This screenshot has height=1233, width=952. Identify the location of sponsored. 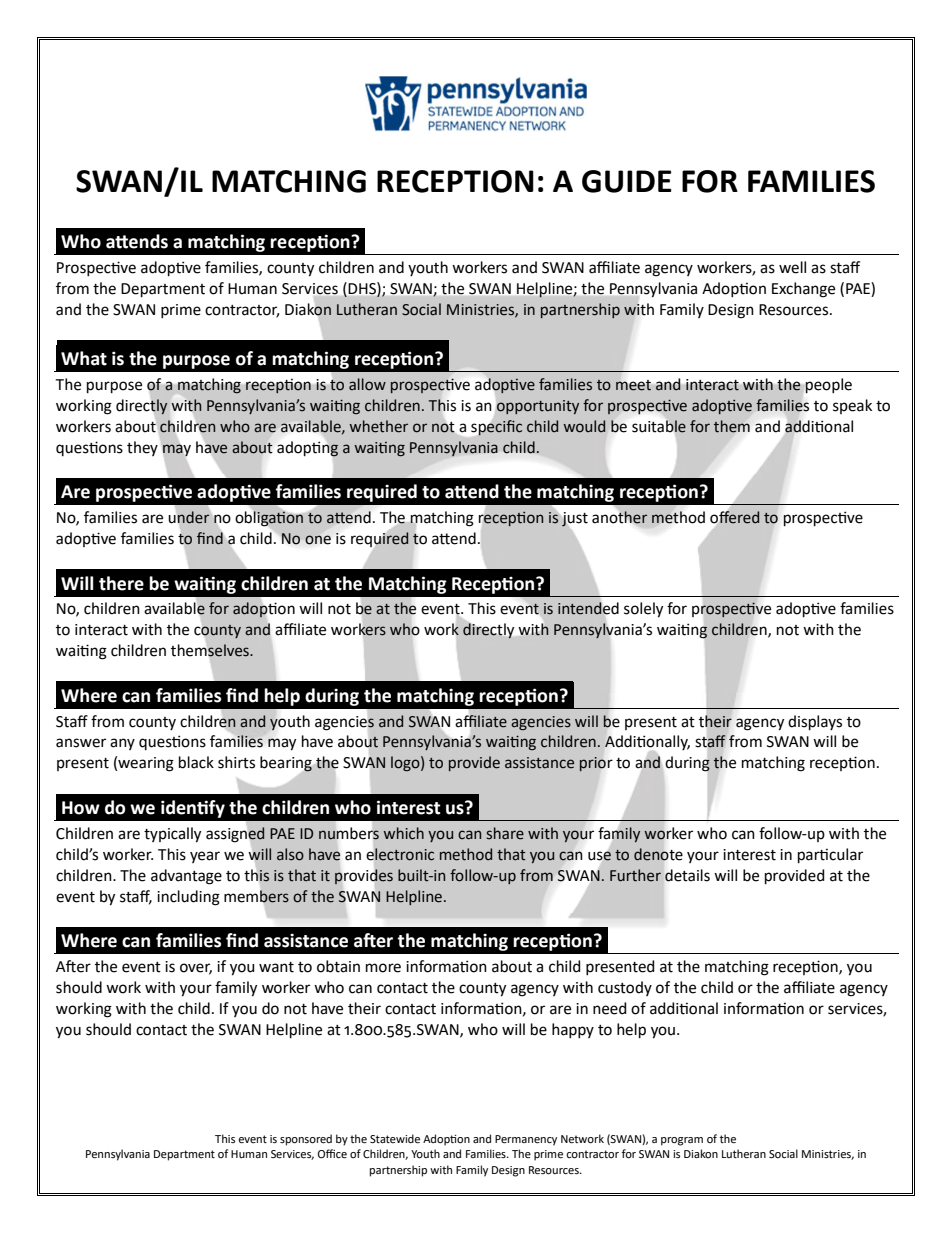
(306, 1140).
